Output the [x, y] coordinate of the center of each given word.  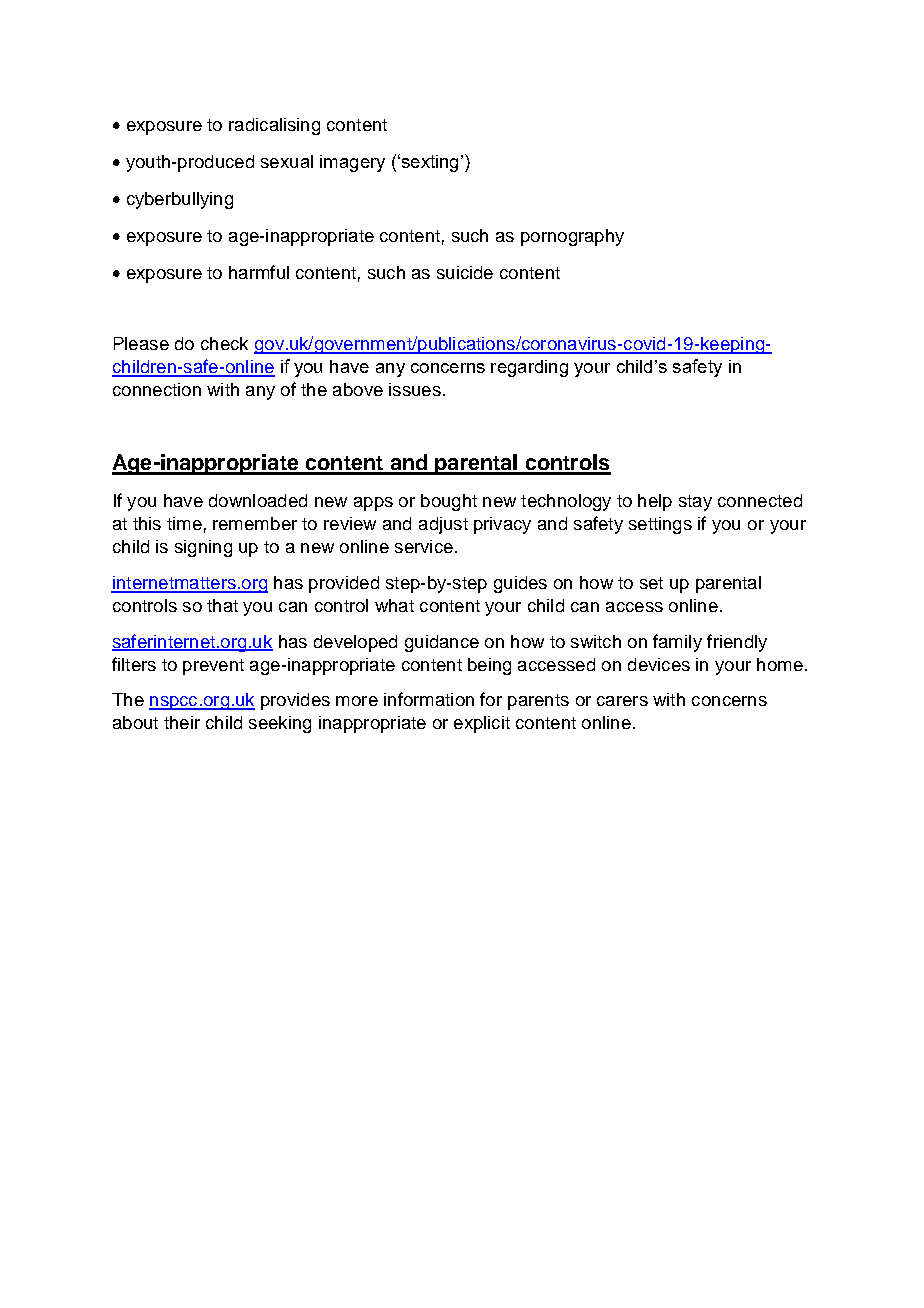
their [182, 722]
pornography [572, 237]
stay [695, 503]
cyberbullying [180, 200]
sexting [428, 163]
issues [415, 389]
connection [157, 389]
